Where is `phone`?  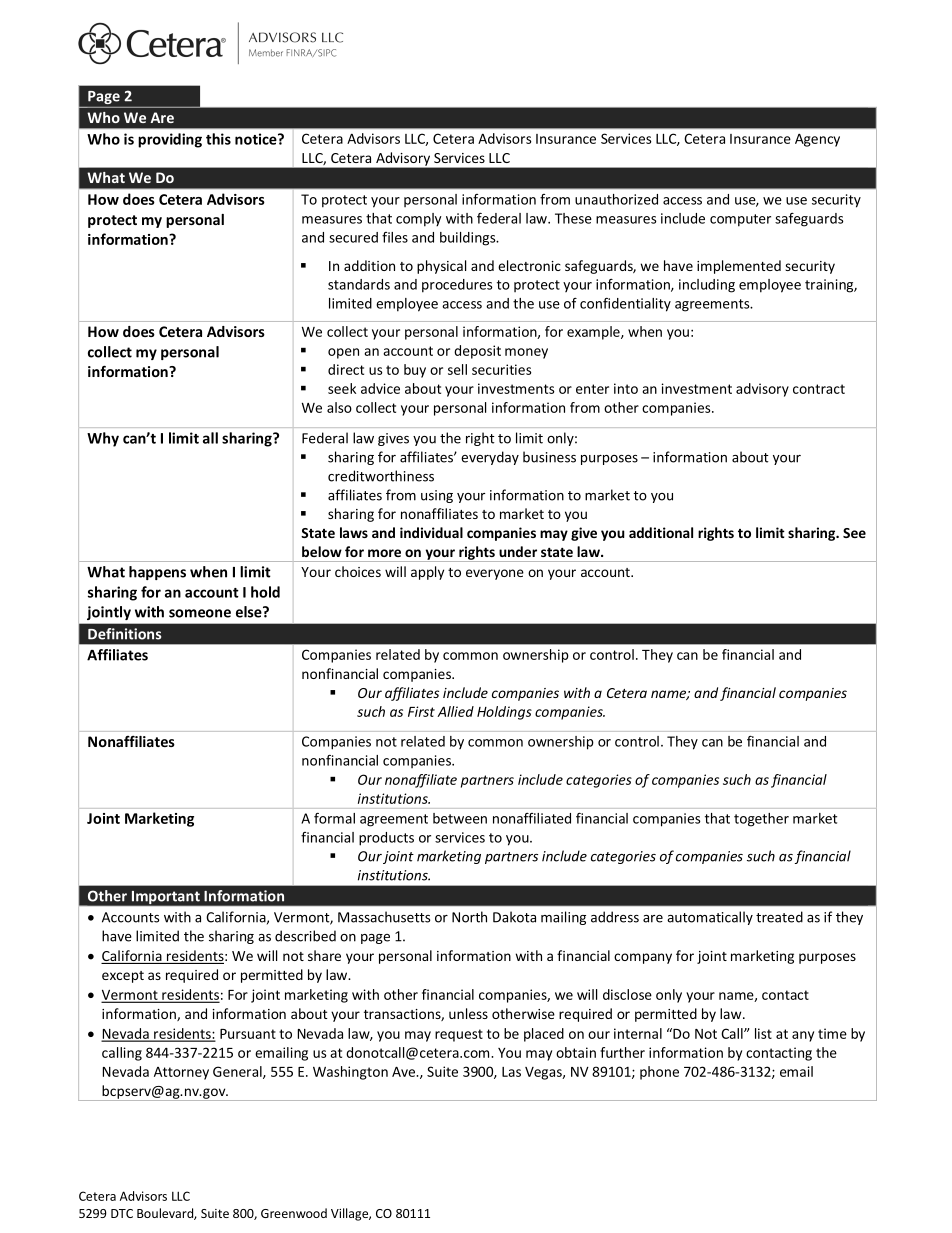 phone is located at coordinates (659, 1073).
